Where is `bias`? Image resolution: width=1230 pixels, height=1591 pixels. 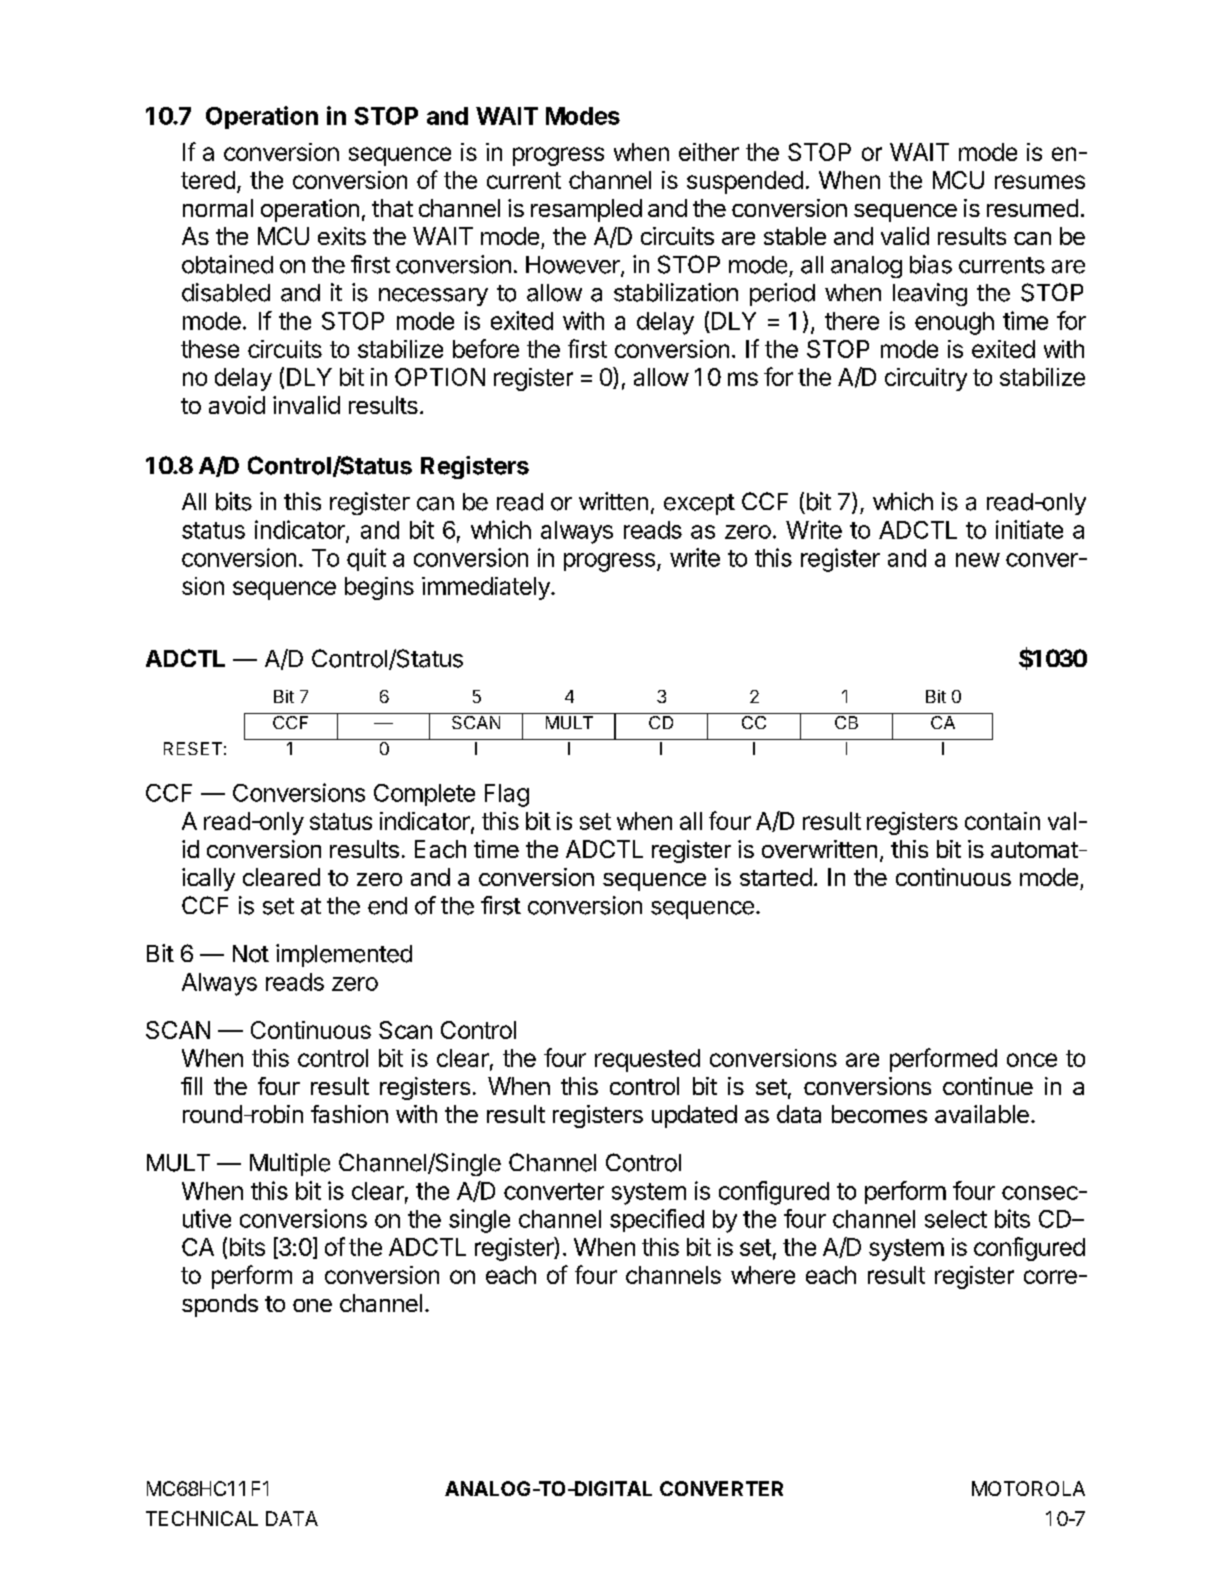
bias is located at coordinates (931, 264).
